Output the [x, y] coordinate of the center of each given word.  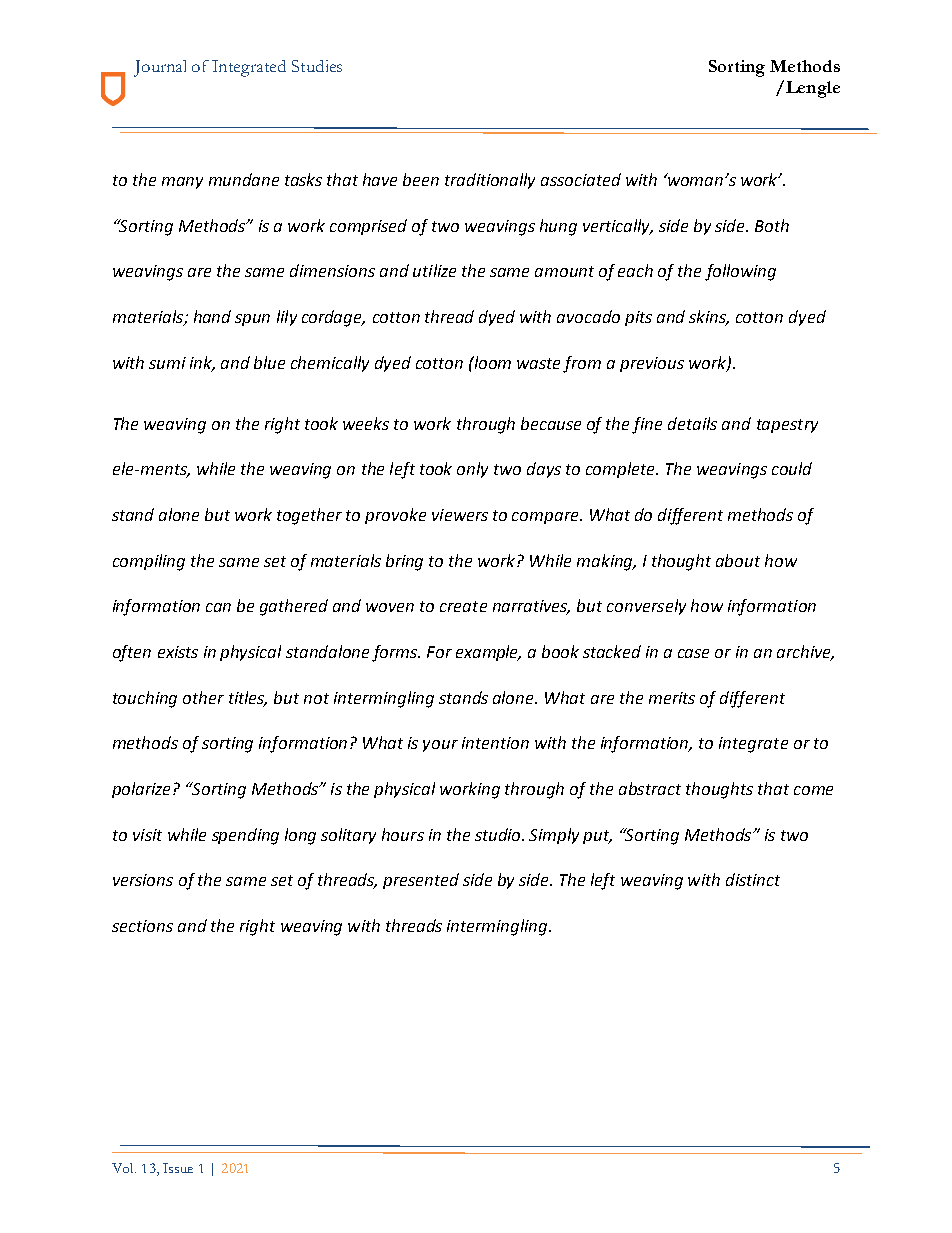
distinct [753, 879]
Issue [178, 1168]
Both [772, 225]
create [463, 606]
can [218, 607]
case [693, 653]
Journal [160, 68]
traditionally [490, 181]
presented [421, 881]
